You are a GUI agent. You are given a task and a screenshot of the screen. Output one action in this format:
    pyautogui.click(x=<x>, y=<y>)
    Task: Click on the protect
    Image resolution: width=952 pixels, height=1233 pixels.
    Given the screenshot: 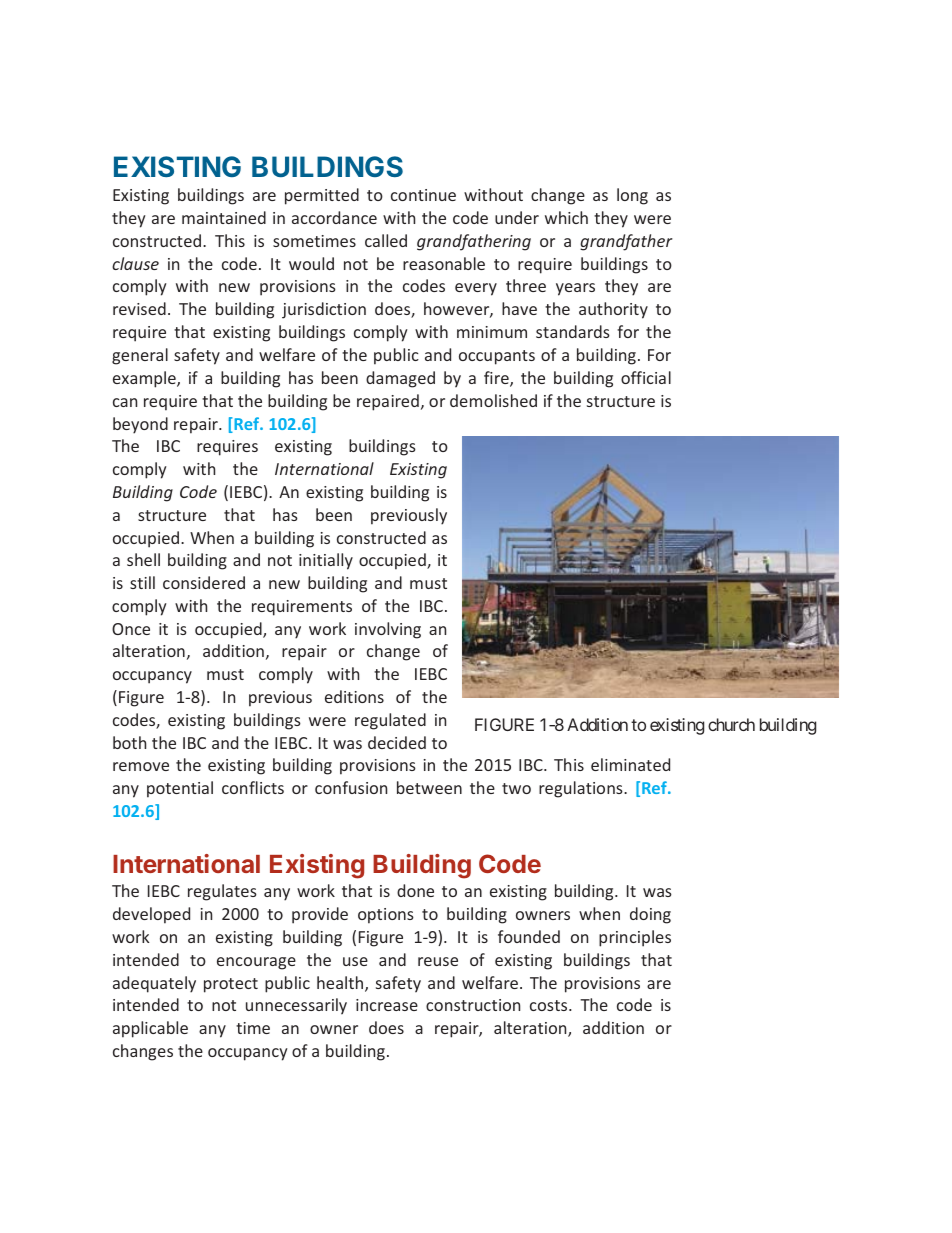 What is the action you would take?
    pyautogui.click(x=231, y=985)
